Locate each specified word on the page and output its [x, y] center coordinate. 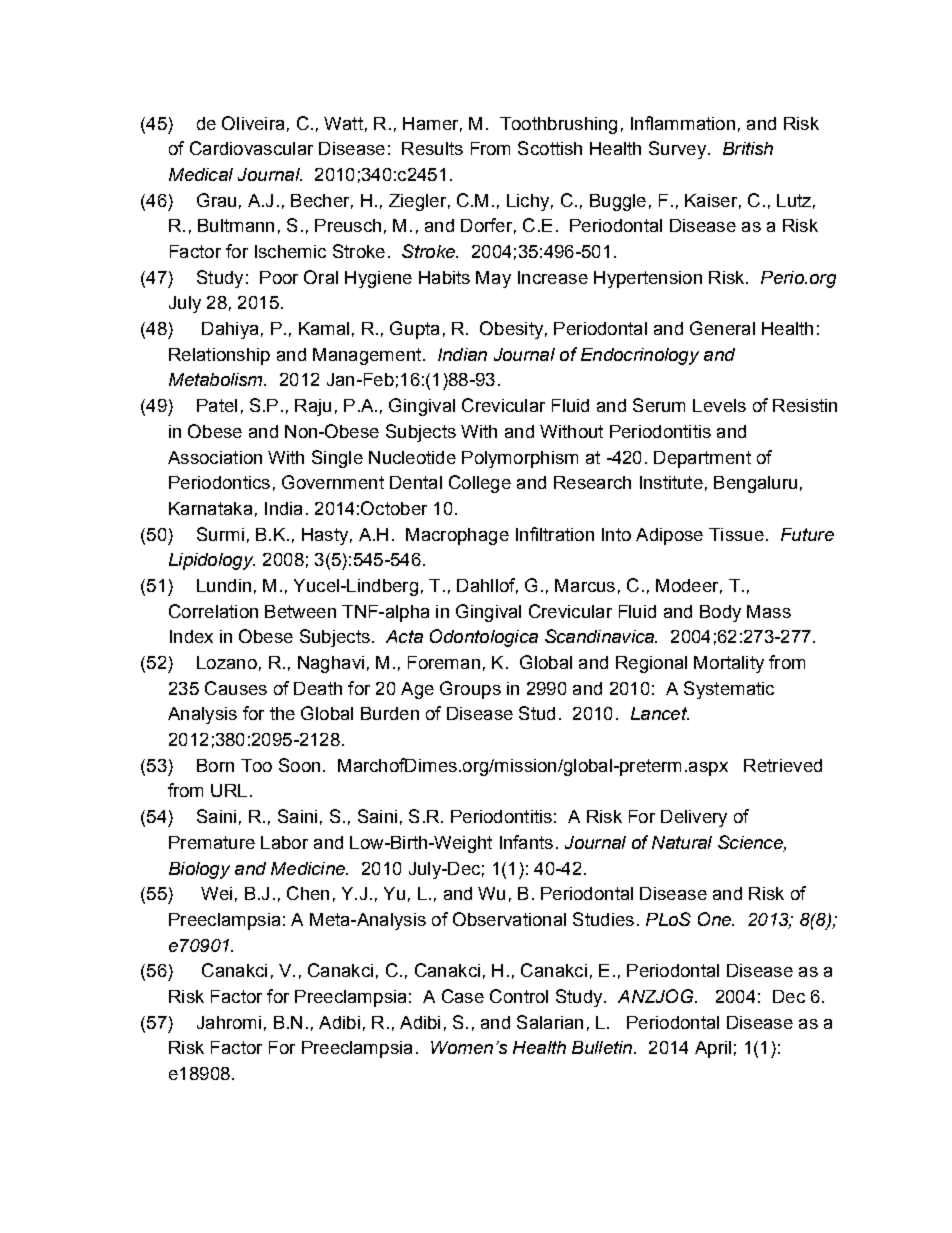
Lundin [224, 585]
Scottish [550, 148]
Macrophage [457, 536]
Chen [308, 893]
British [748, 148]
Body [720, 613]
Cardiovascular [251, 148]
